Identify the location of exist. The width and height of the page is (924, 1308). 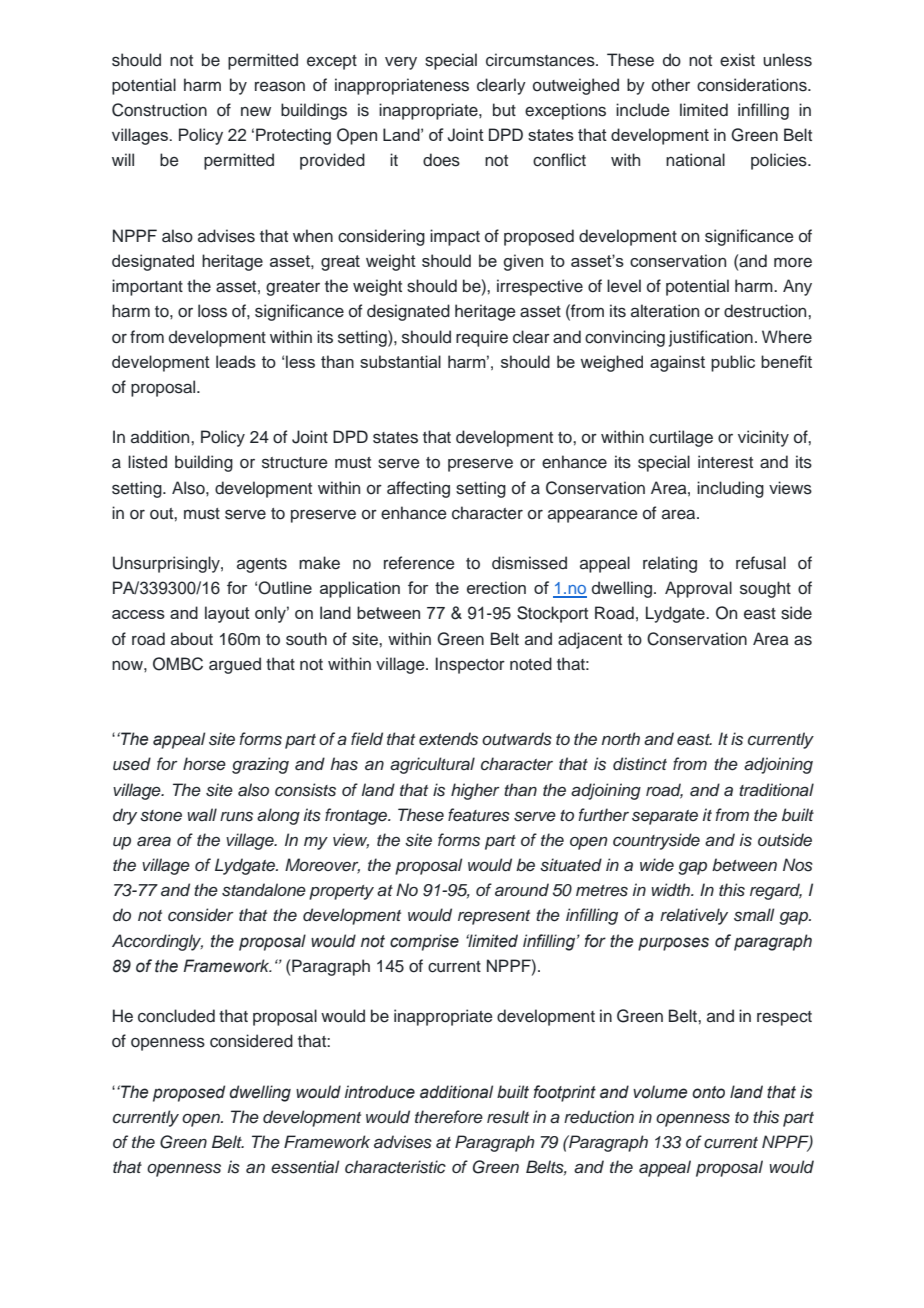
(737, 60).
